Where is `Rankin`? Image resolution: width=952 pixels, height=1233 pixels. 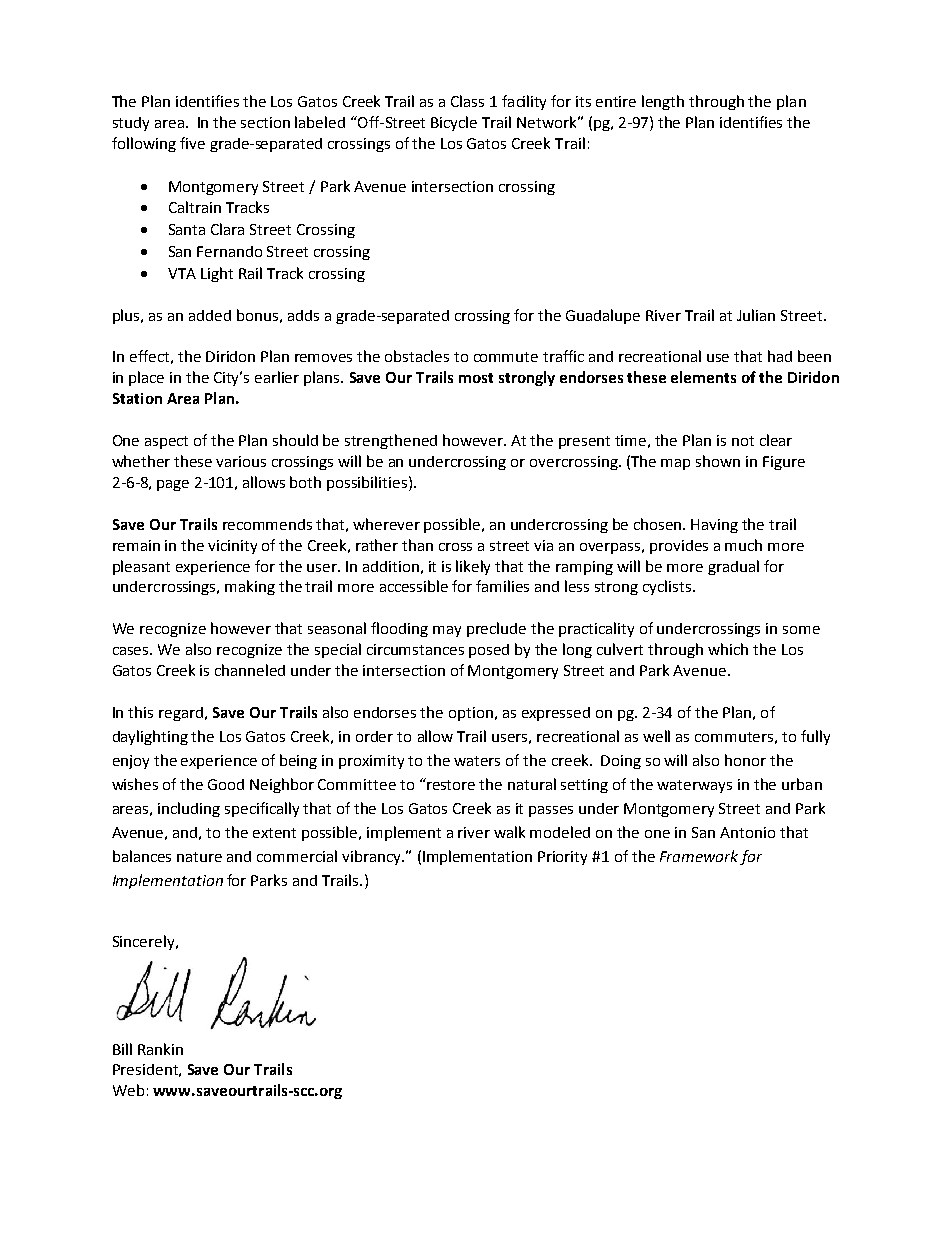
Rankin is located at coordinates (160, 1049).
